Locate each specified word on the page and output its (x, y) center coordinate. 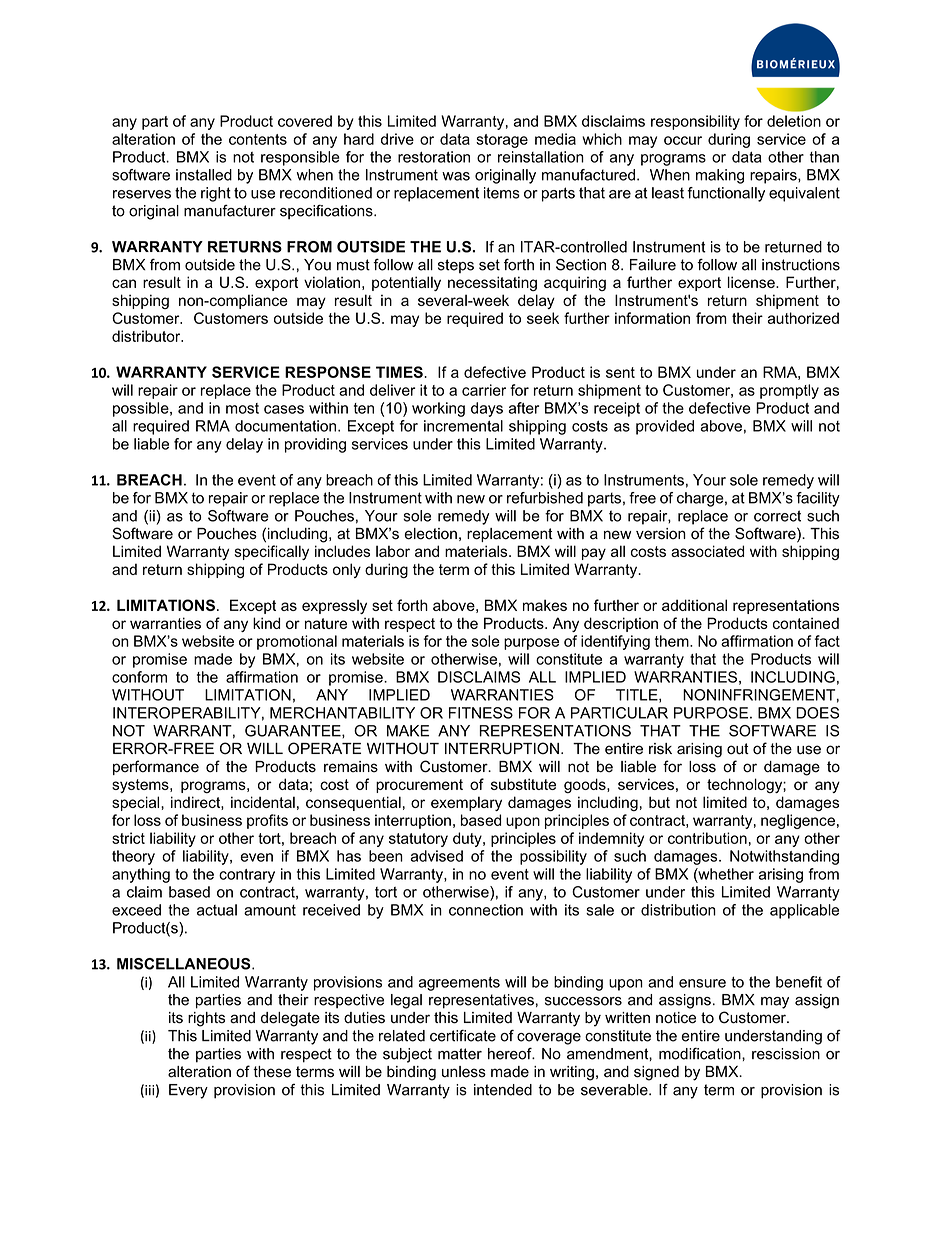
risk (660, 749)
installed (204, 175)
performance (156, 767)
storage (502, 141)
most (242, 408)
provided (665, 427)
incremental (463, 426)
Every (188, 1091)
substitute (523, 784)
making (720, 176)
